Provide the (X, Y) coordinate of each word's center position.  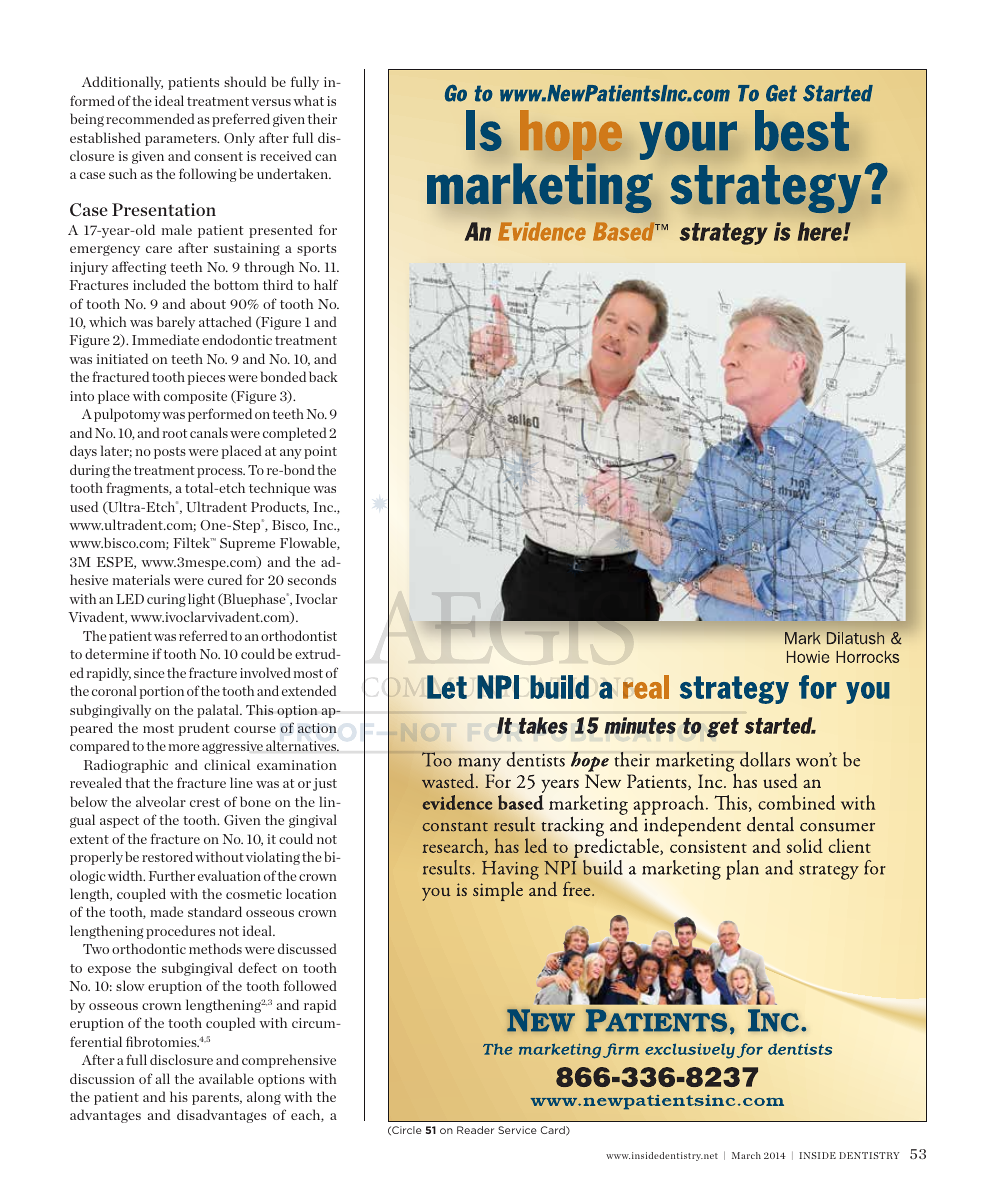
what (308, 100)
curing (166, 600)
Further (172, 875)
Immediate (165, 339)
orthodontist (299, 635)
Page (629, 507)
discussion (102, 1078)
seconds (312, 579)
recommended (150, 118)
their (322, 118)
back (323, 376)
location (311, 893)
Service (517, 1130)
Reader (475, 1130)
